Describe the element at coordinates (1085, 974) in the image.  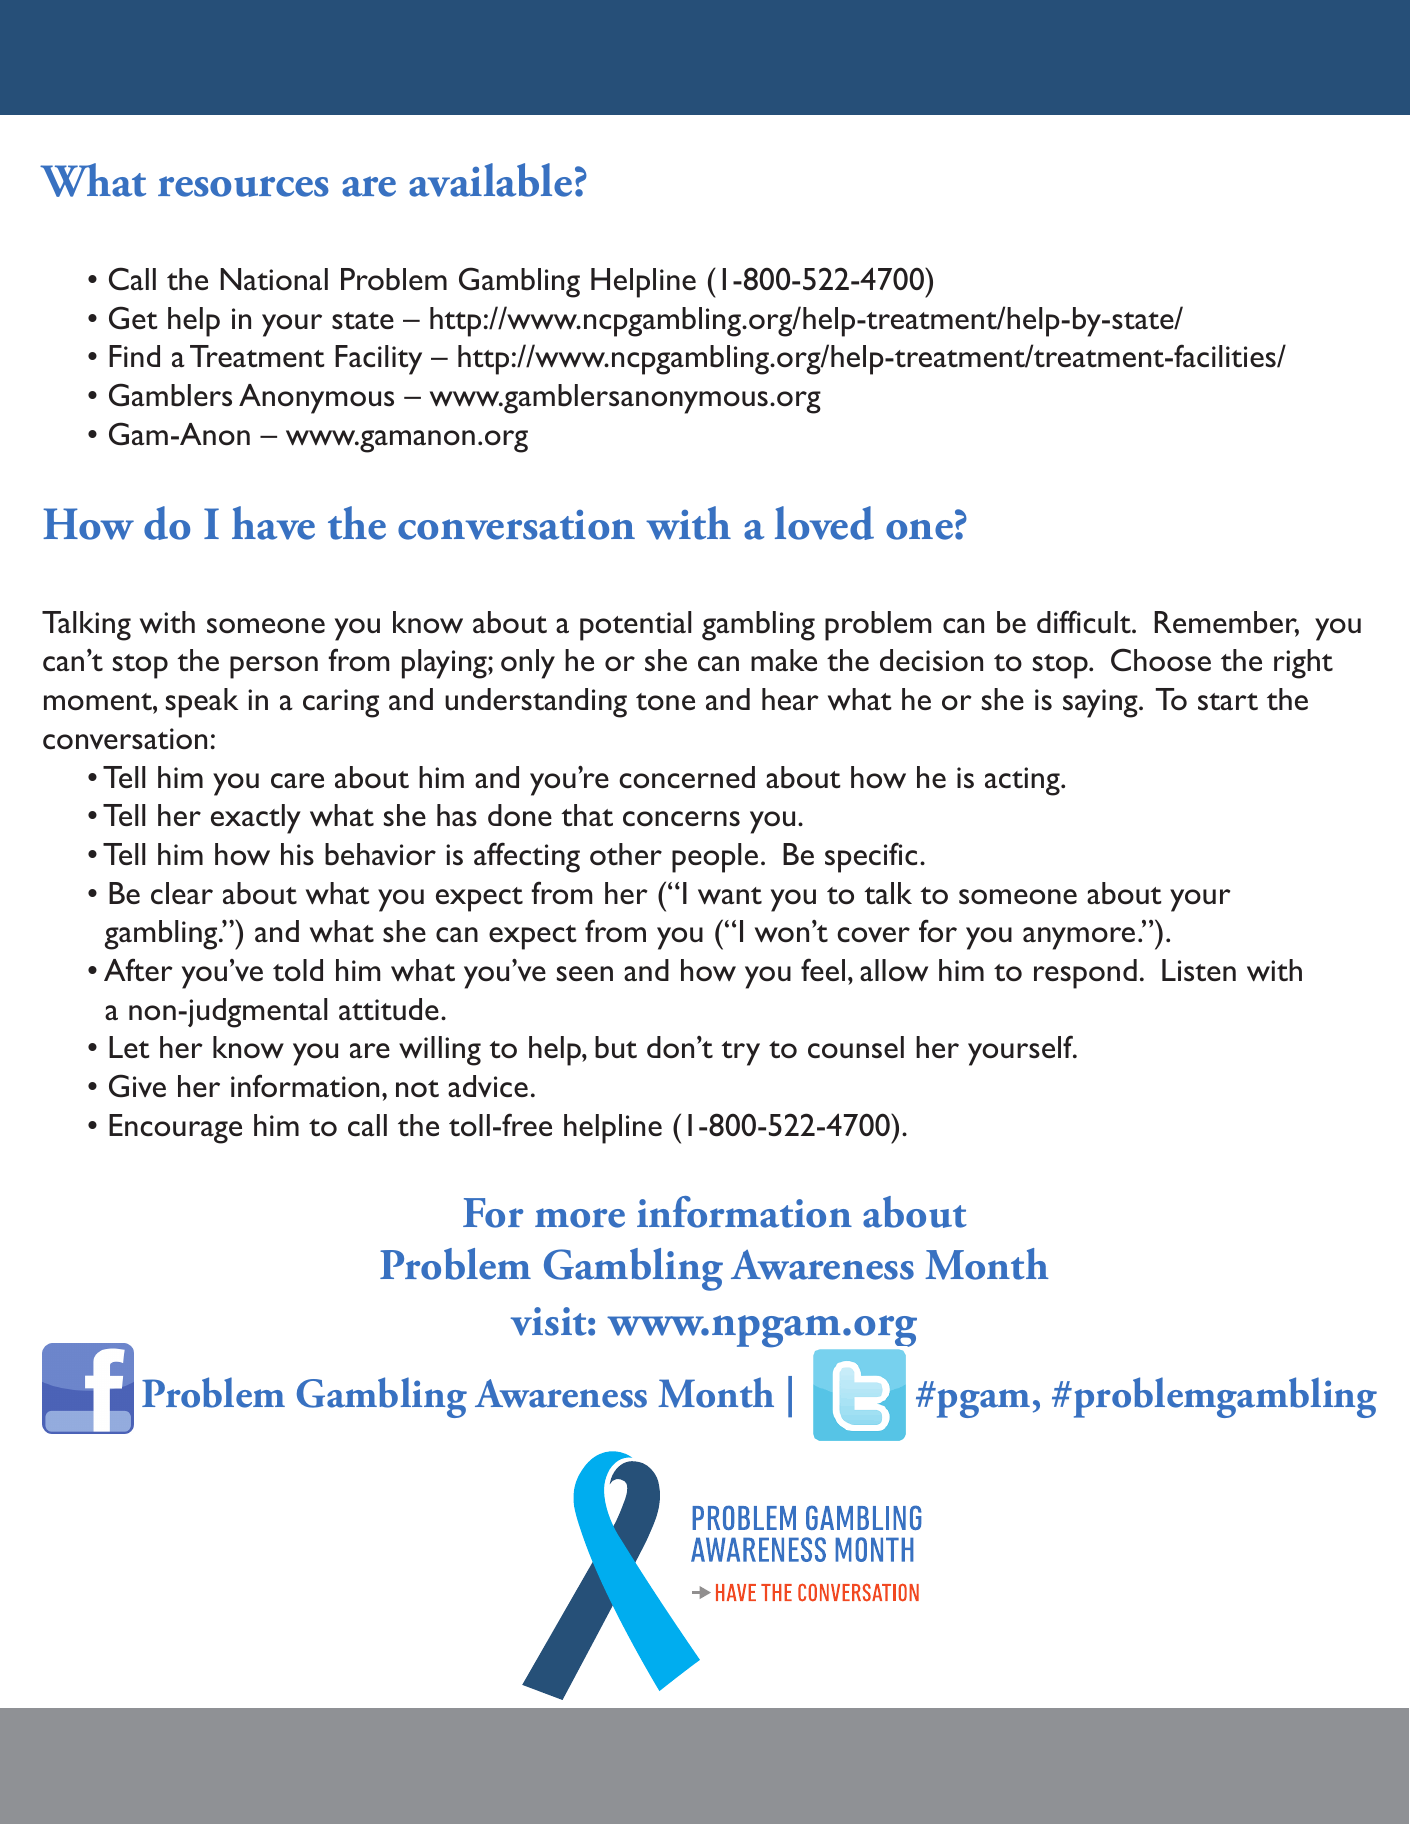
I see `respond` at that location.
